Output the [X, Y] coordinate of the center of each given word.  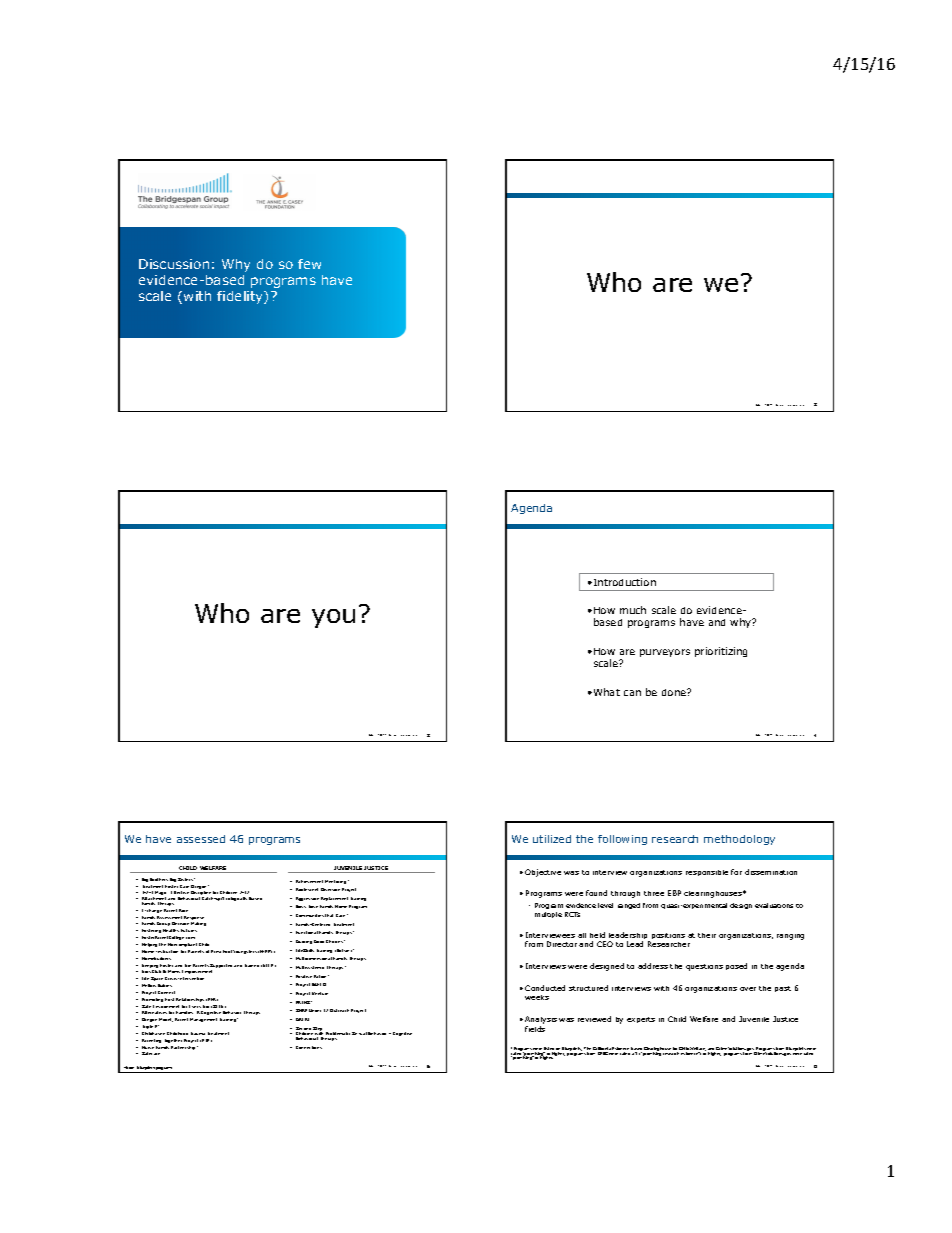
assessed [201, 839]
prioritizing [721, 652]
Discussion [174, 264]
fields [535, 1029]
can [632, 693]
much [633, 610]
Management [203, 1020]
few [309, 264]
